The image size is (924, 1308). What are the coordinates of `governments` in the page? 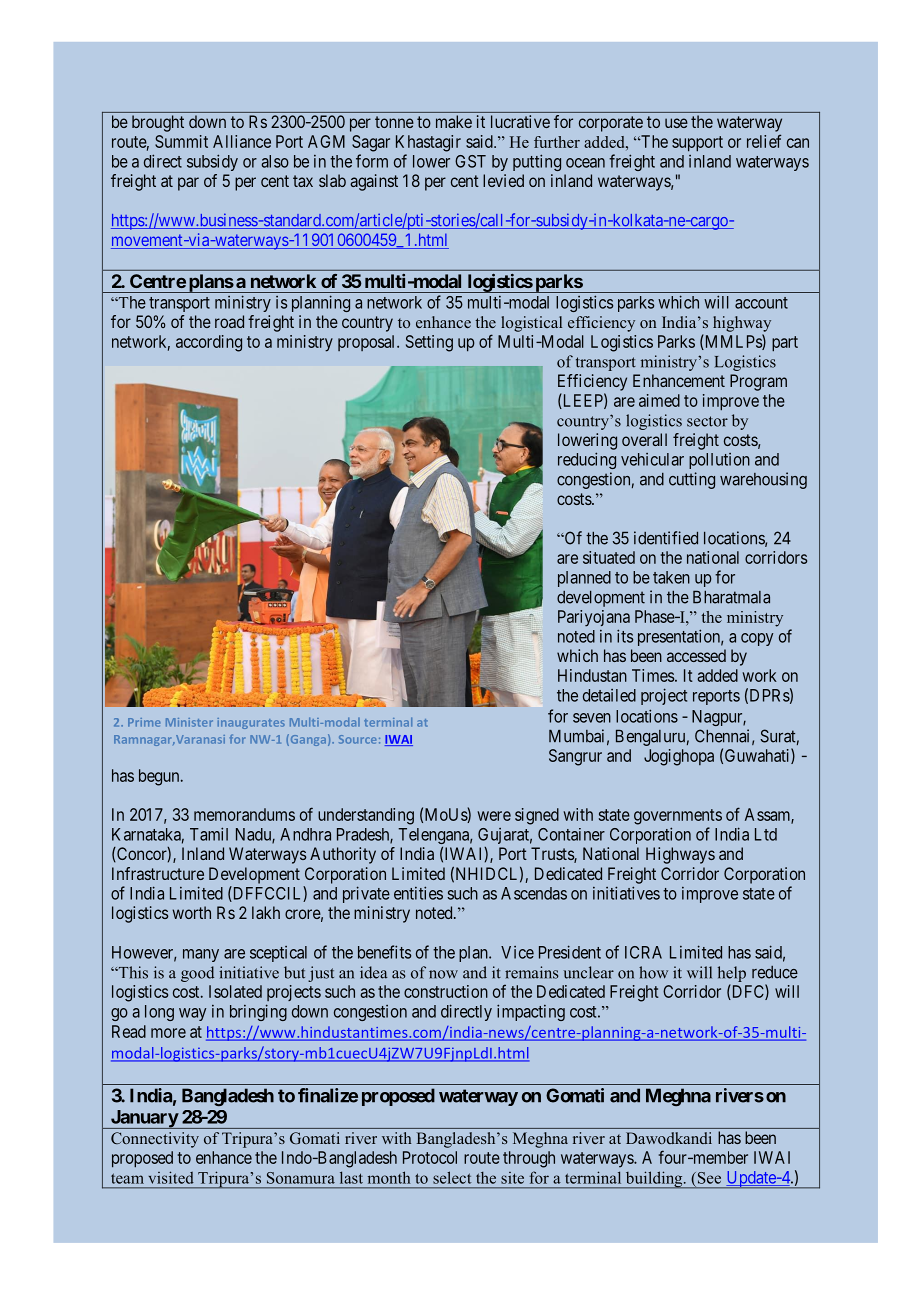 It's located at (678, 817).
